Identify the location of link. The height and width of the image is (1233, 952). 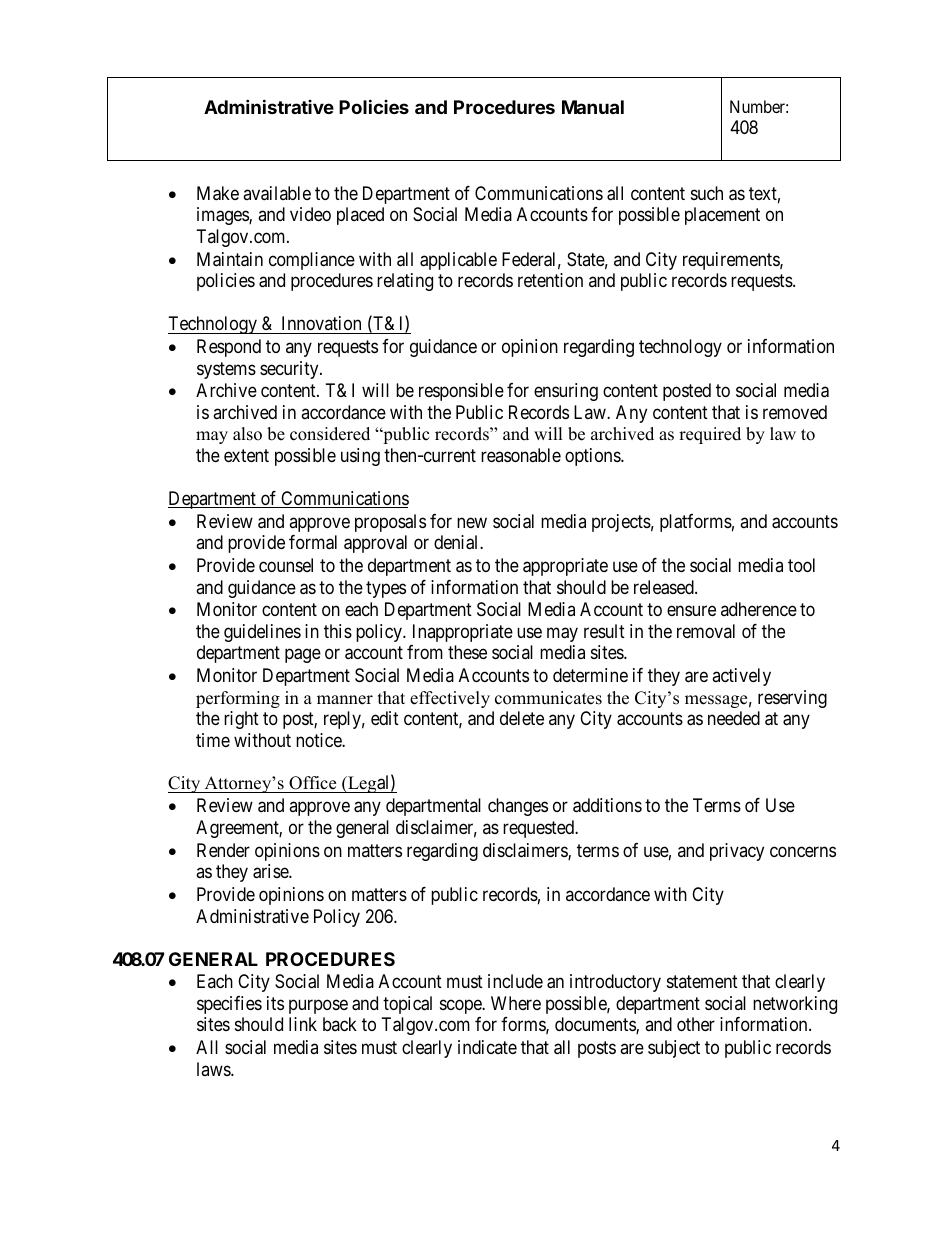
(303, 1024).
